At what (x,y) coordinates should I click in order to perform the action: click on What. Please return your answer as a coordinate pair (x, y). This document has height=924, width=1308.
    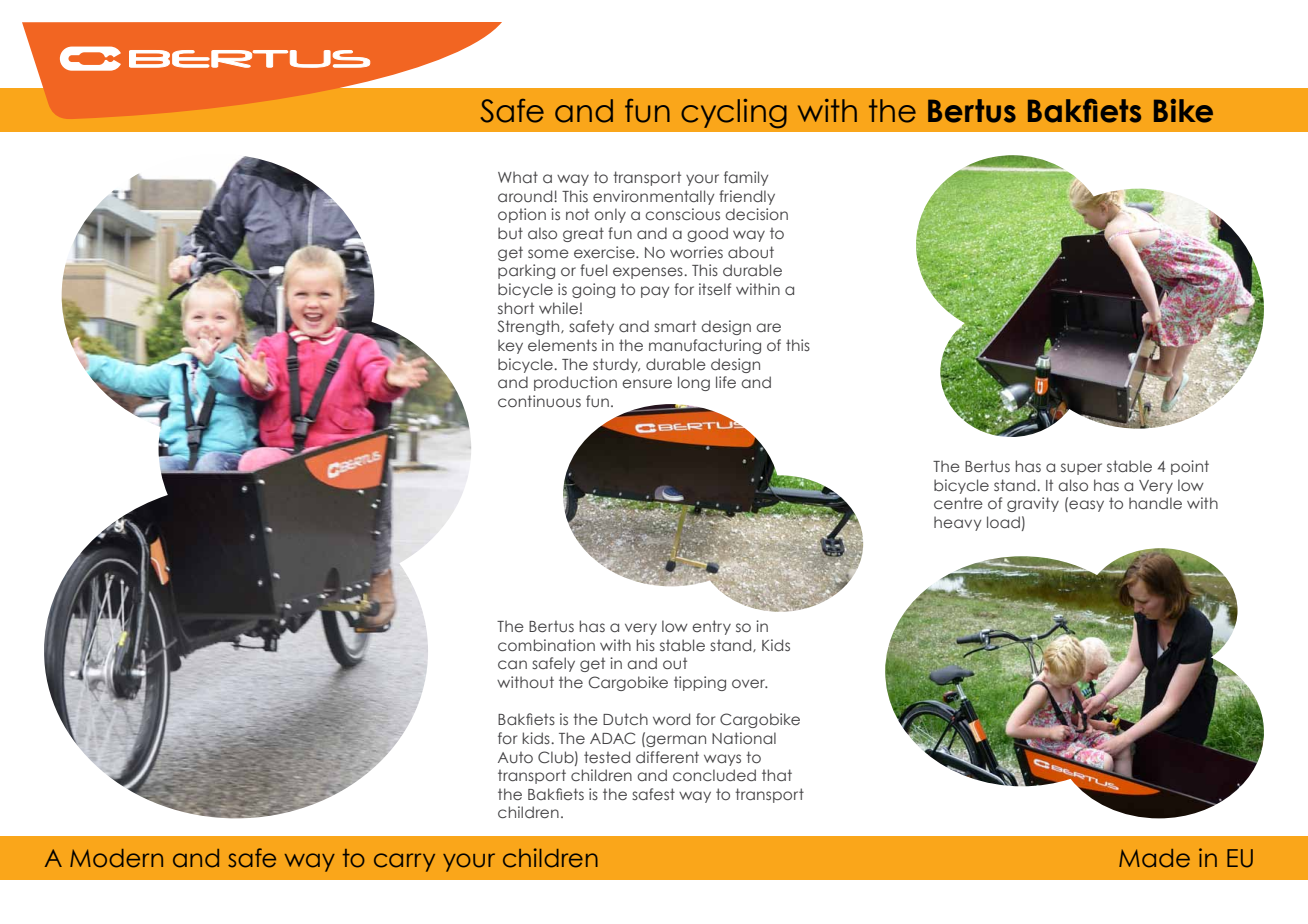
    Looking at the image, I should click on (518, 177).
